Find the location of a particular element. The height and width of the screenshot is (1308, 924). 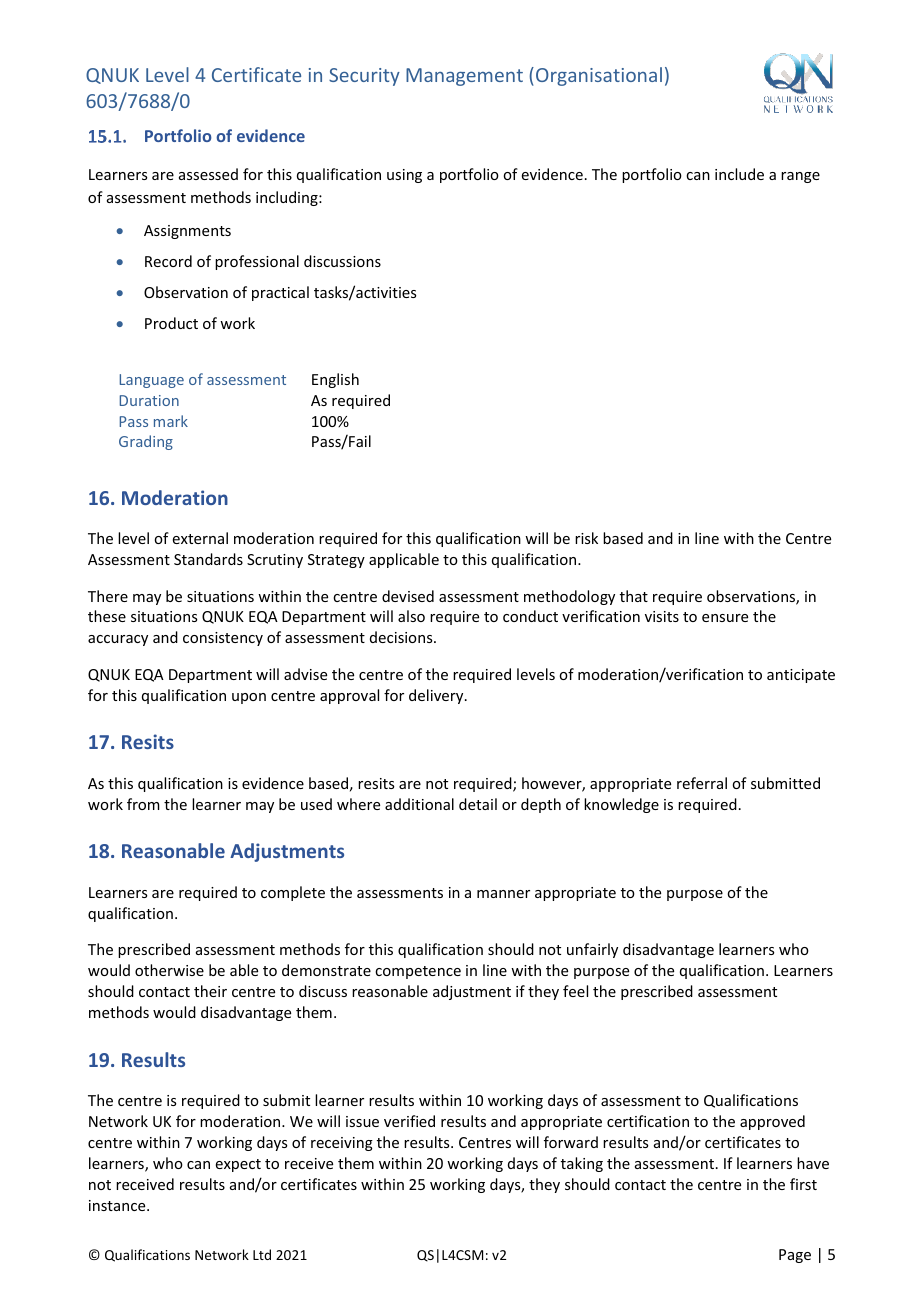

verified is located at coordinates (409, 1121).
